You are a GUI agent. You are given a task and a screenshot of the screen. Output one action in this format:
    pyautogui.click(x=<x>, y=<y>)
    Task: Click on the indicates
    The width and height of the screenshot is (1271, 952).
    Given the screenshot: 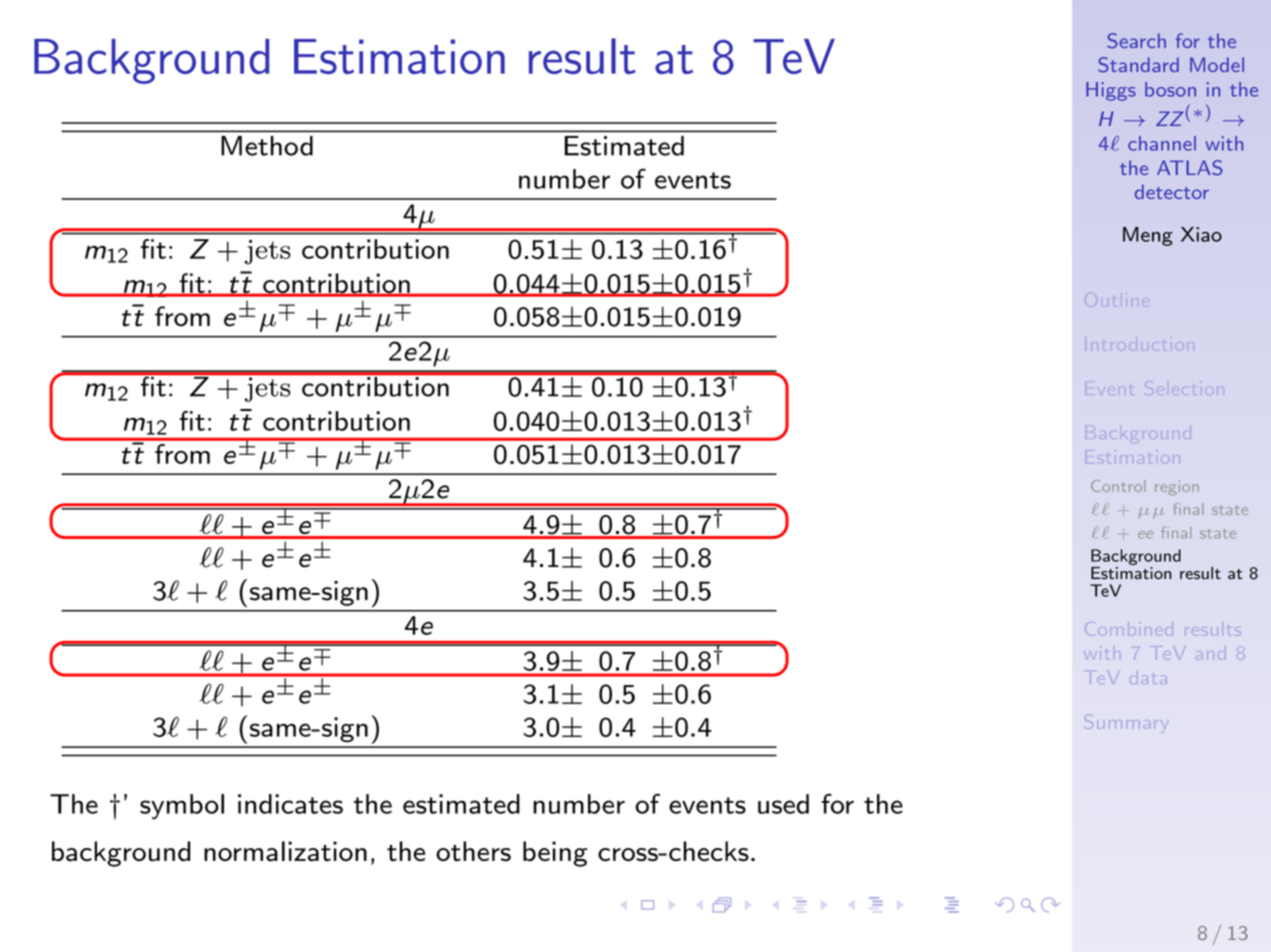 What is the action you would take?
    pyautogui.click(x=290, y=804)
